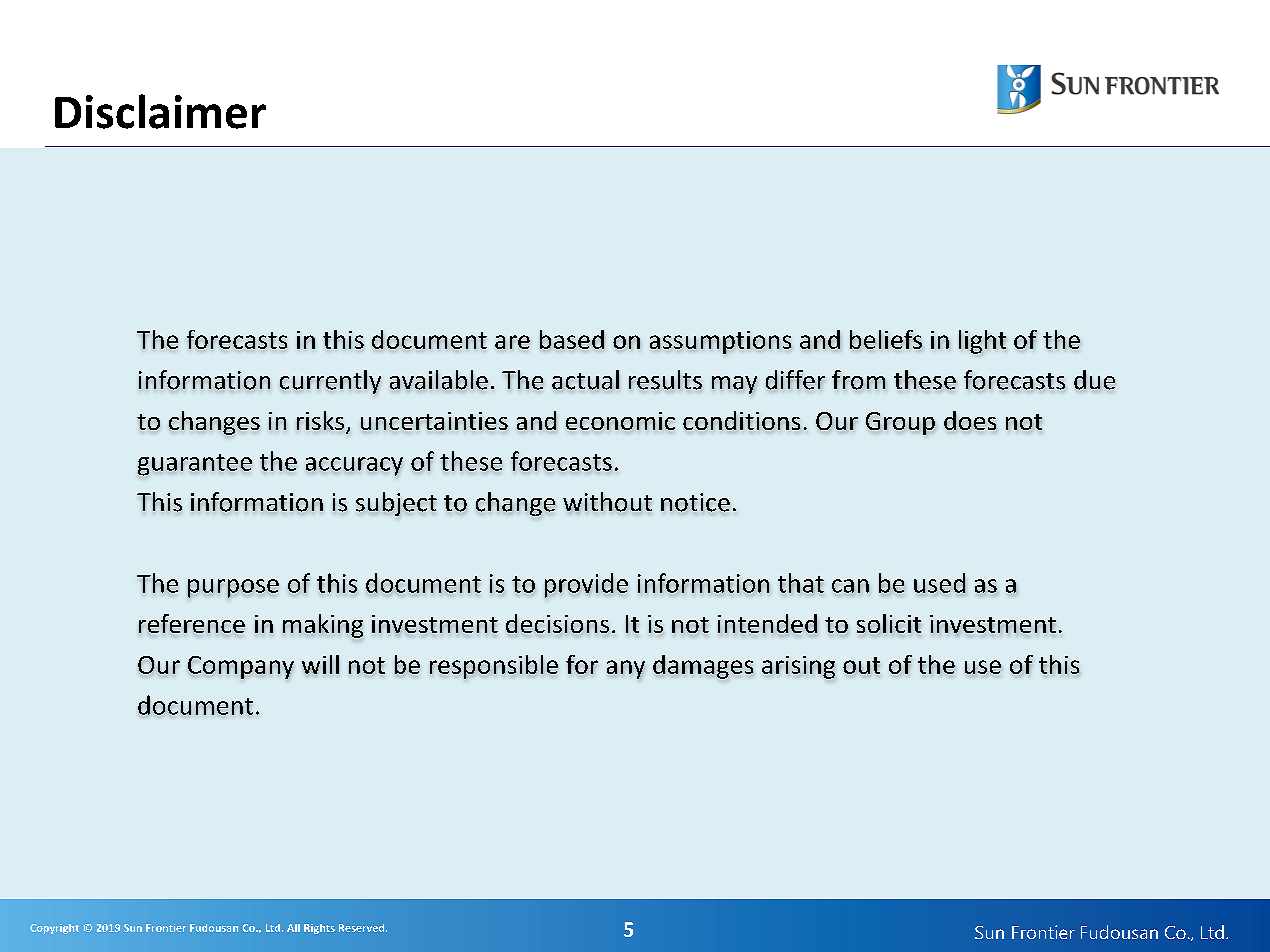  What do you see at coordinates (293, 928) in the image?
I see `All` at bounding box center [293, 928].
